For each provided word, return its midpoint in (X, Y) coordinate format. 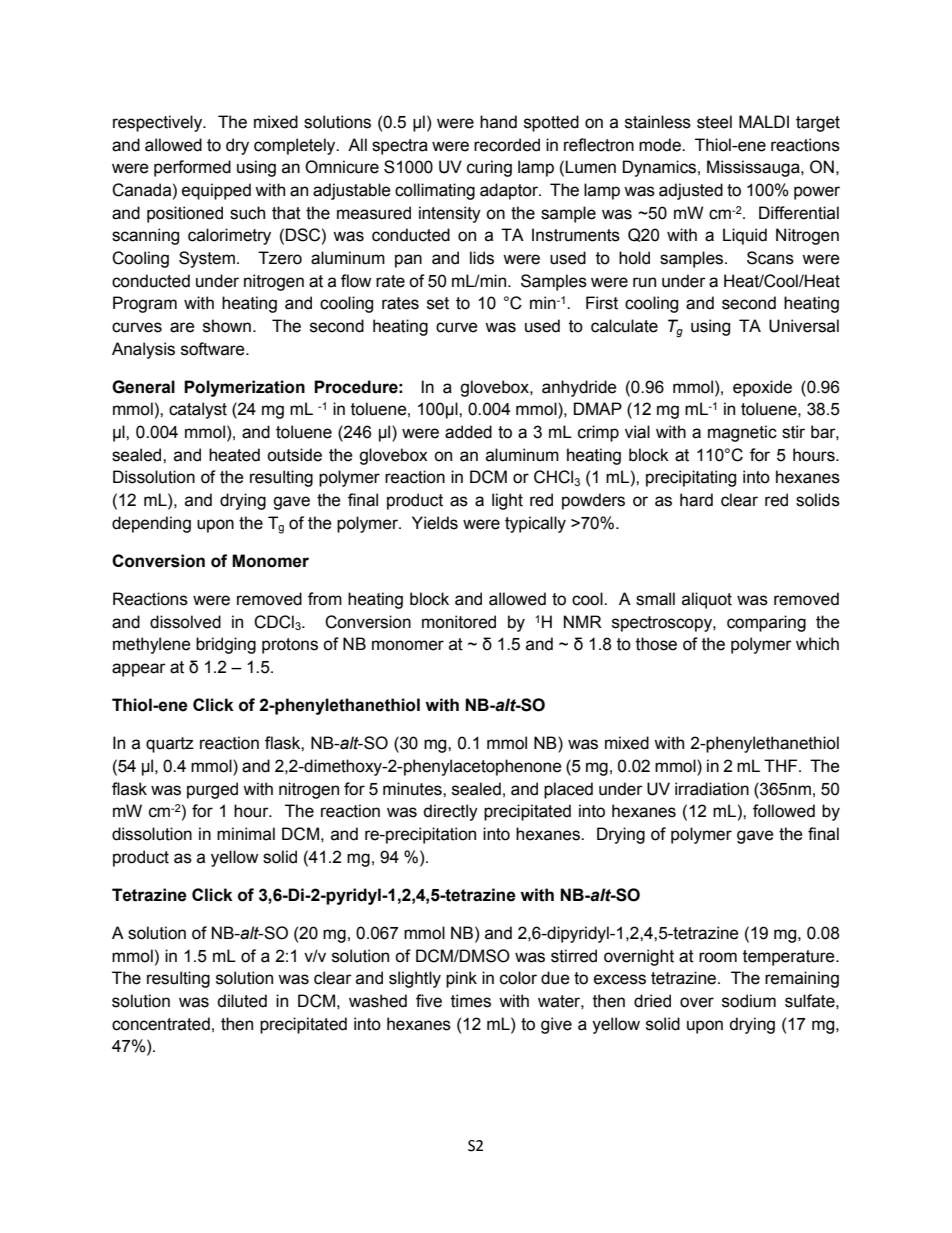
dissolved (185, 622)
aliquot (707, 600)
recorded (507, 145)
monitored (459, 622)
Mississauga (754, 168)
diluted (242, 1001)
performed (192, 168)
